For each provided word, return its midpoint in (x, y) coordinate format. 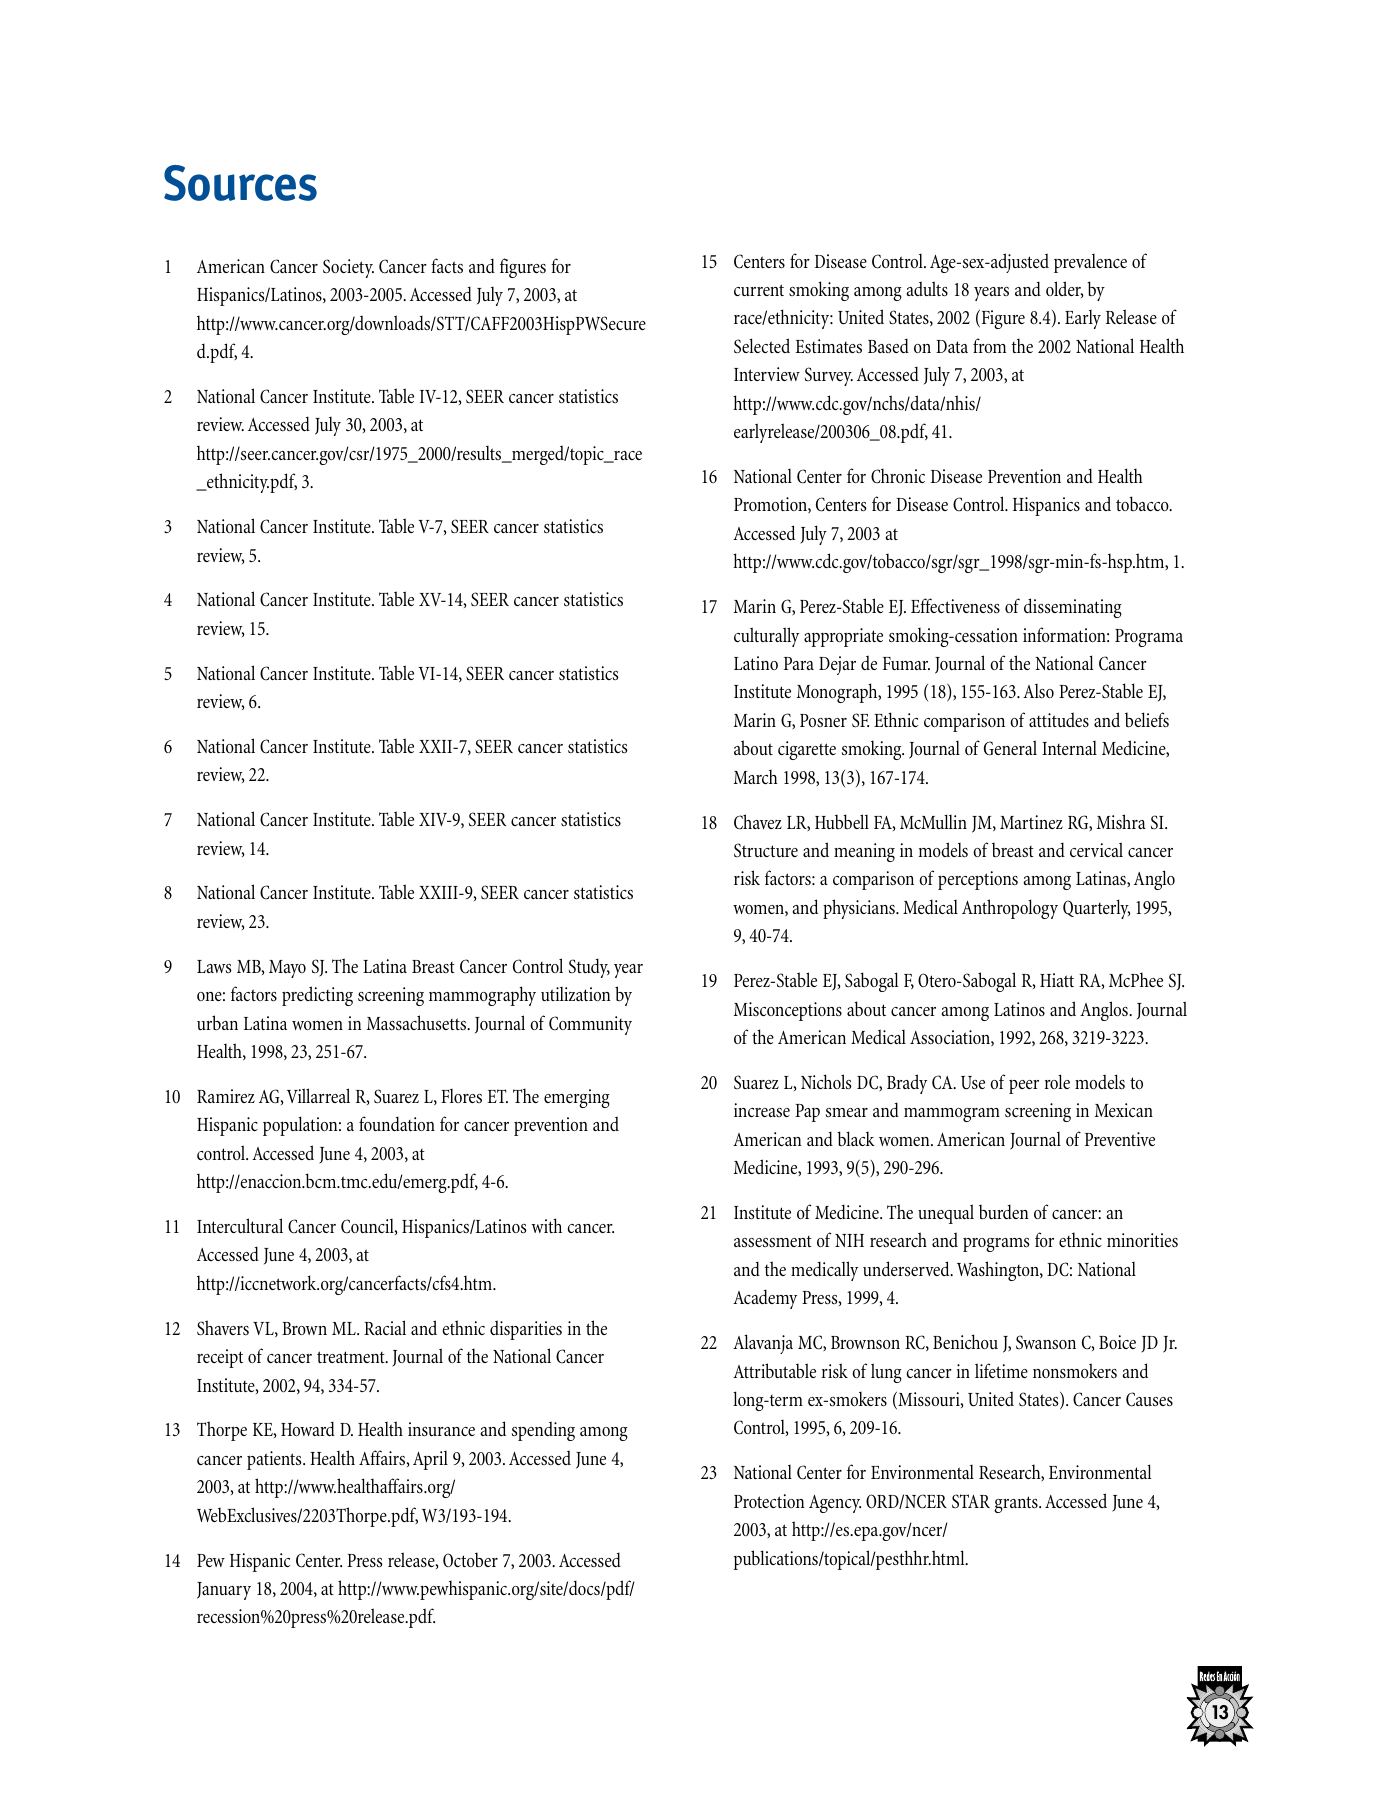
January (224, 1591)
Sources (240, 183)
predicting (317, 996)
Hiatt (1057, 980)
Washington (999, 1271)
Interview (767, 374)
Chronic (898, 475)
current (759, 290)
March (756, 776)
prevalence (1090, 263)
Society (348, 268)
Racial (385, 1327)
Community (590, 1025)
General (1010, 748)
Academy (765, 1299)
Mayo (287, 969)
